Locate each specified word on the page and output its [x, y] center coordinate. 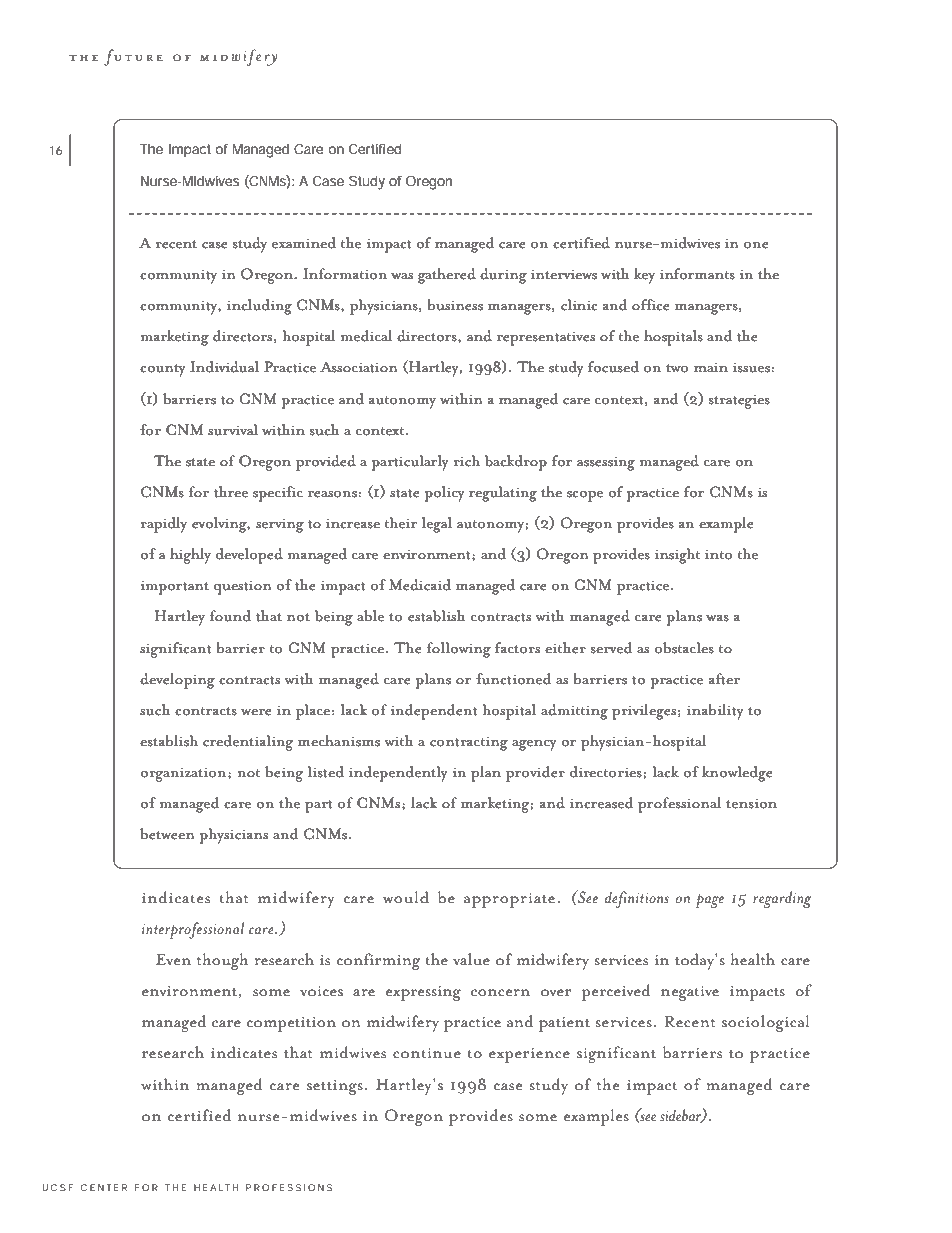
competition [291, 1024]
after [724, 678]
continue [427, 1053]
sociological [766, 1023]
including [259, 307]
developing [178, 681]
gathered [446, 276]
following [459, 650]
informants [697, 274]
